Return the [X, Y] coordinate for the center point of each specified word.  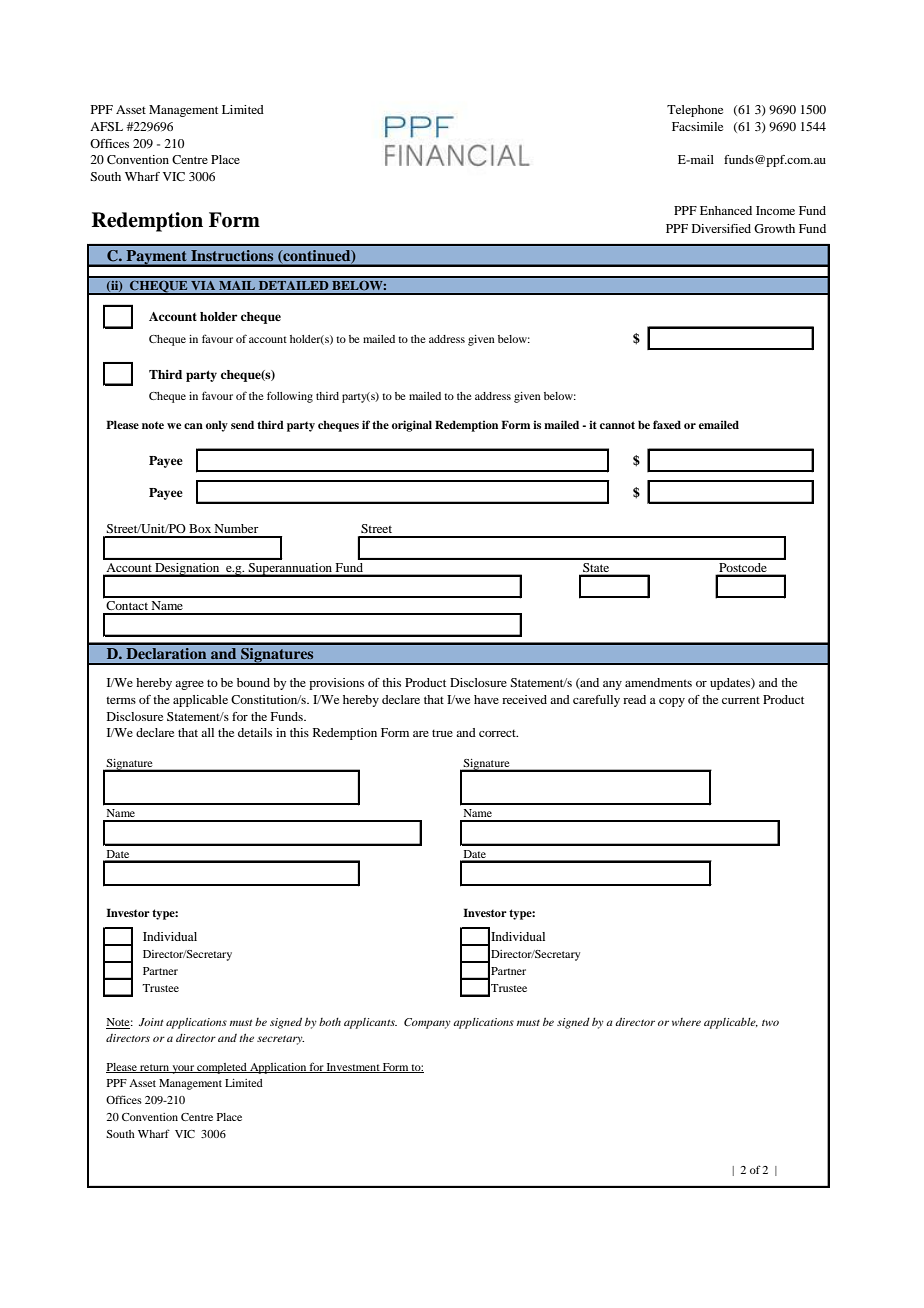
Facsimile [697, 126]
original [412, 426]
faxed [667, 424]
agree [189, 685]
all [207, 732]
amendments [658, 682]
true [442, 733]
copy [672, 702]
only [217, 426]
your [183, 1069]
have [486, 699]
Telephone [695, 111]
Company [427, 1023]
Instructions [232, 255]
